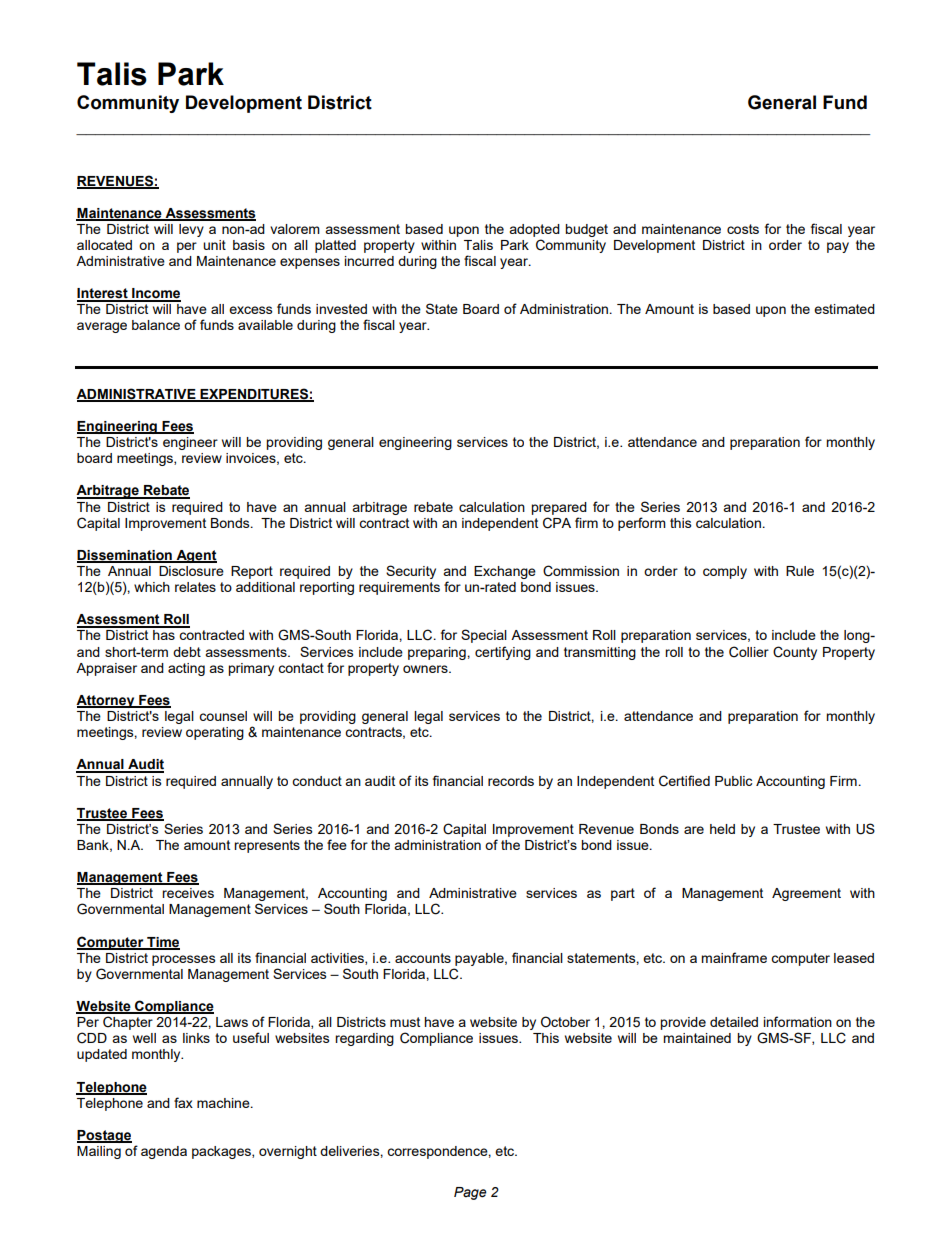  I want to click on prepared, so click(559, 508).
